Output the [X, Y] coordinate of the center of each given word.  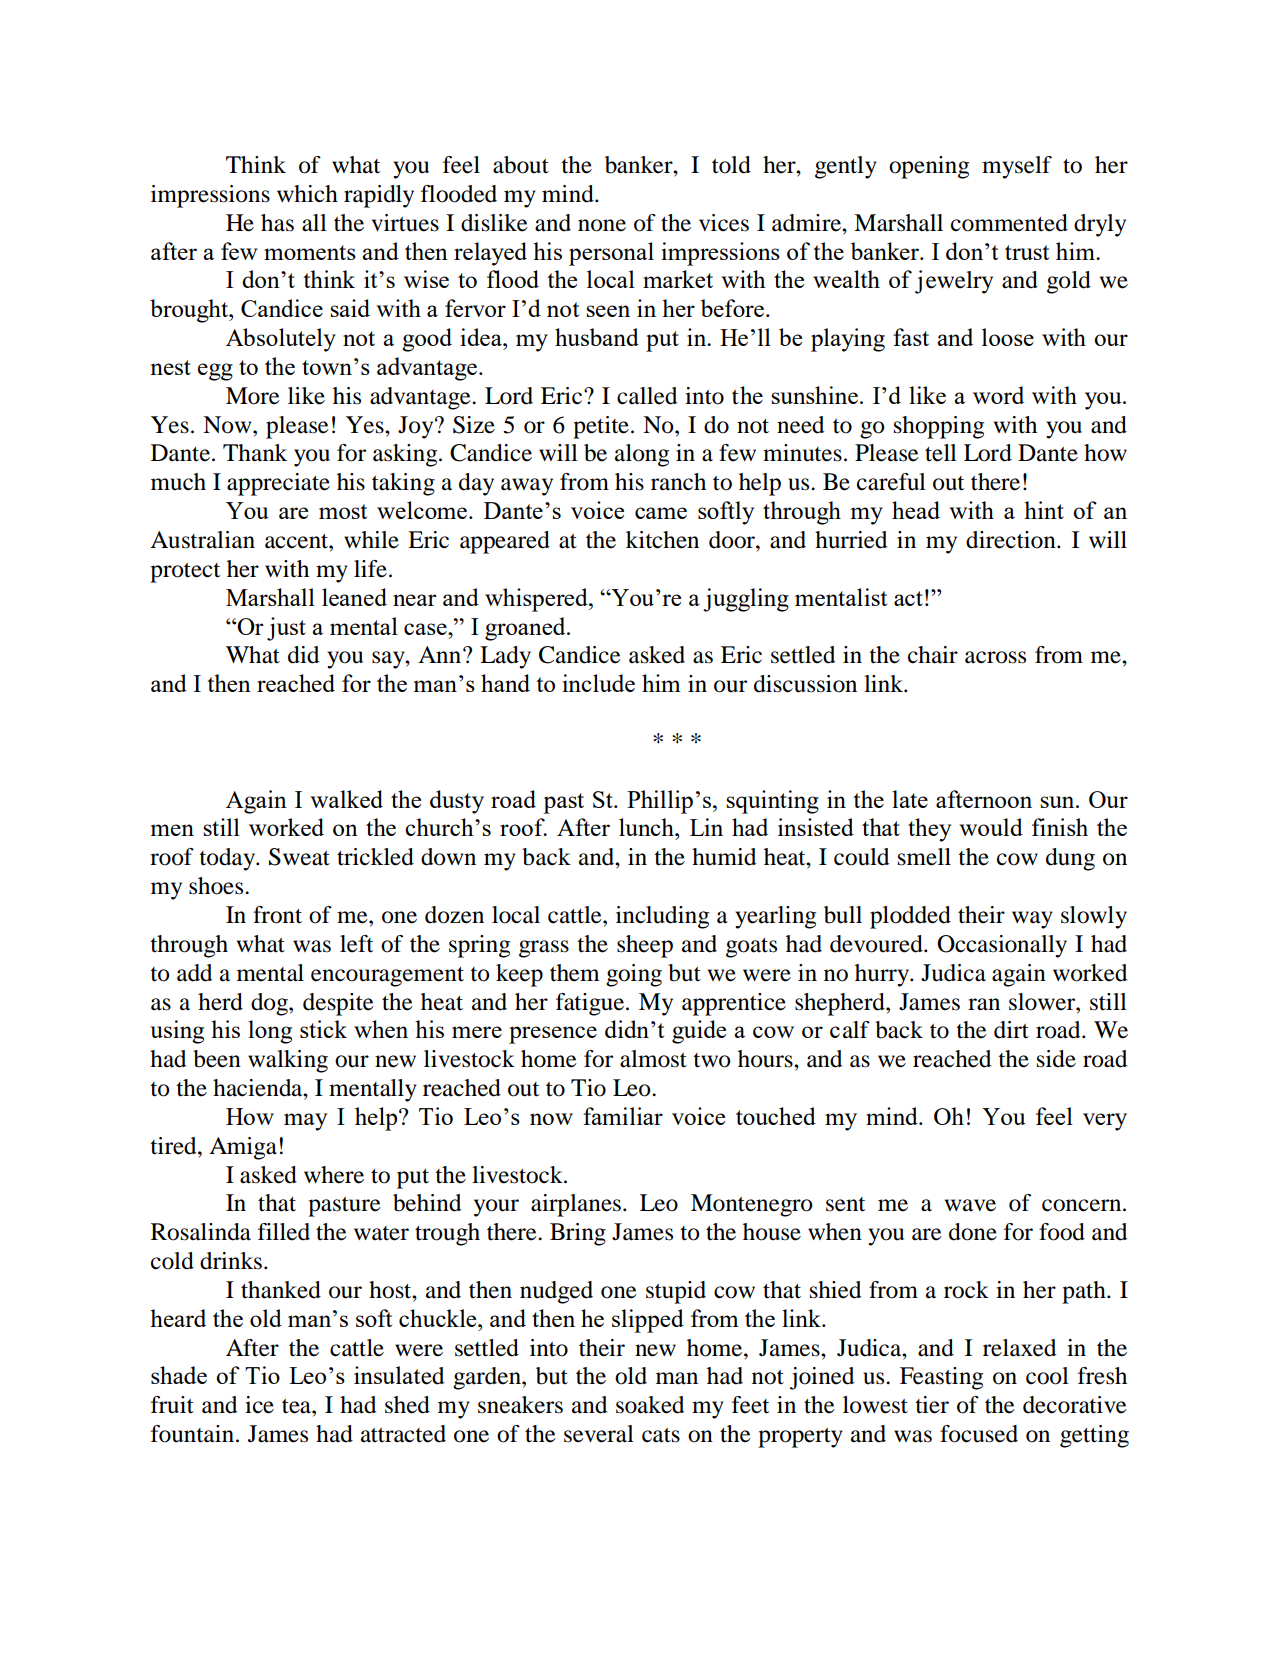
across [995, 657]
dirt [1011, 1030]
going [634, 975]
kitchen [662, 540]
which [307, 194]
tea [297, 1406]
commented [1009, 223]
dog [270, 1004]
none [602, 225]
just [286, 629]
